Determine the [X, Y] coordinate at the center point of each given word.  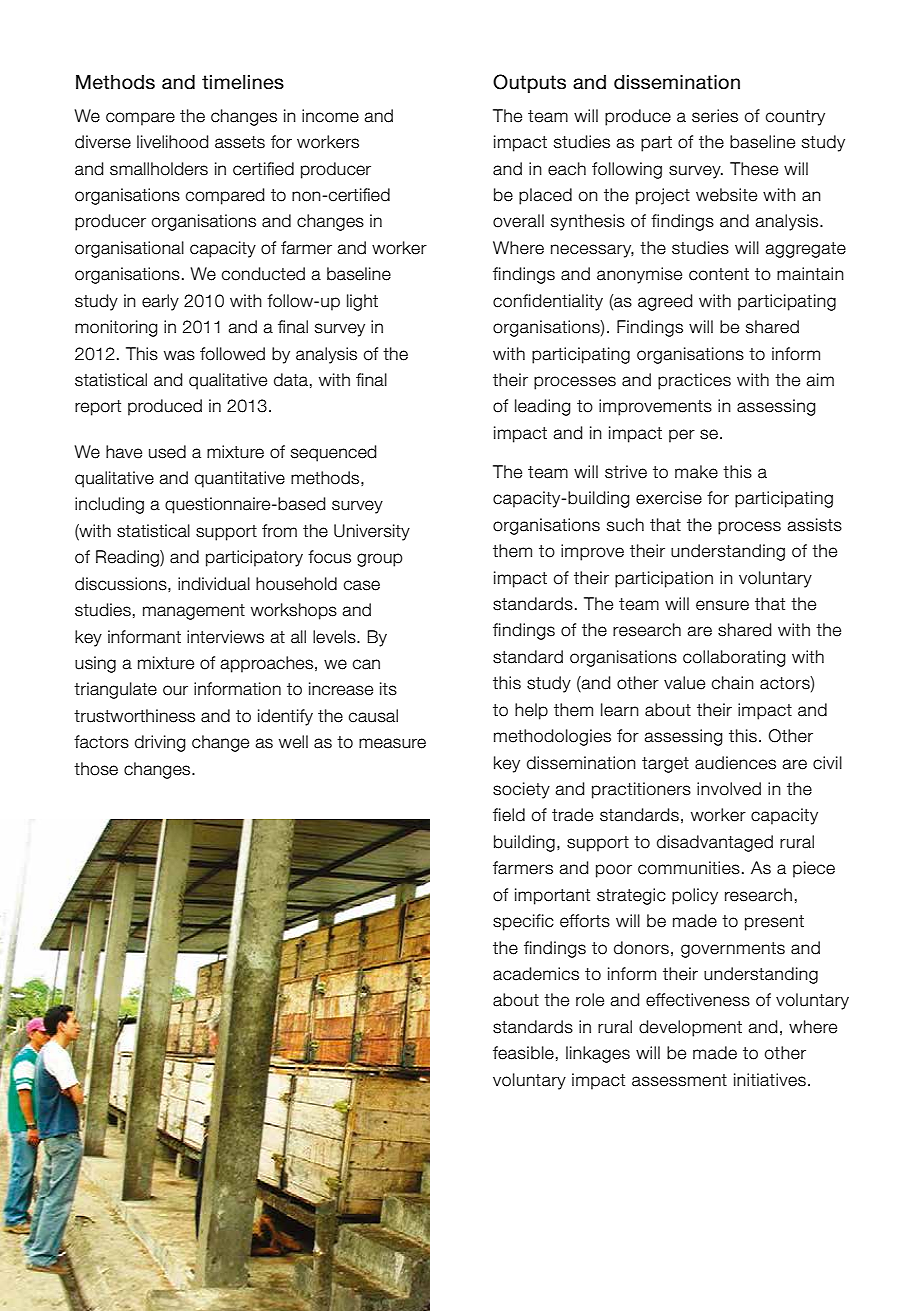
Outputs [529, 83]
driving [160, 743]
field [509, 815]
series [715, 116]
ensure [722, 605]
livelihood [172, 142]
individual [214, 584]
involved [729, 789]
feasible [523, 1053]
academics [536, 974]
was [179, 355]
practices [694, 381]
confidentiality [548, 302]
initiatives [770, 1080]
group [380, 560]
